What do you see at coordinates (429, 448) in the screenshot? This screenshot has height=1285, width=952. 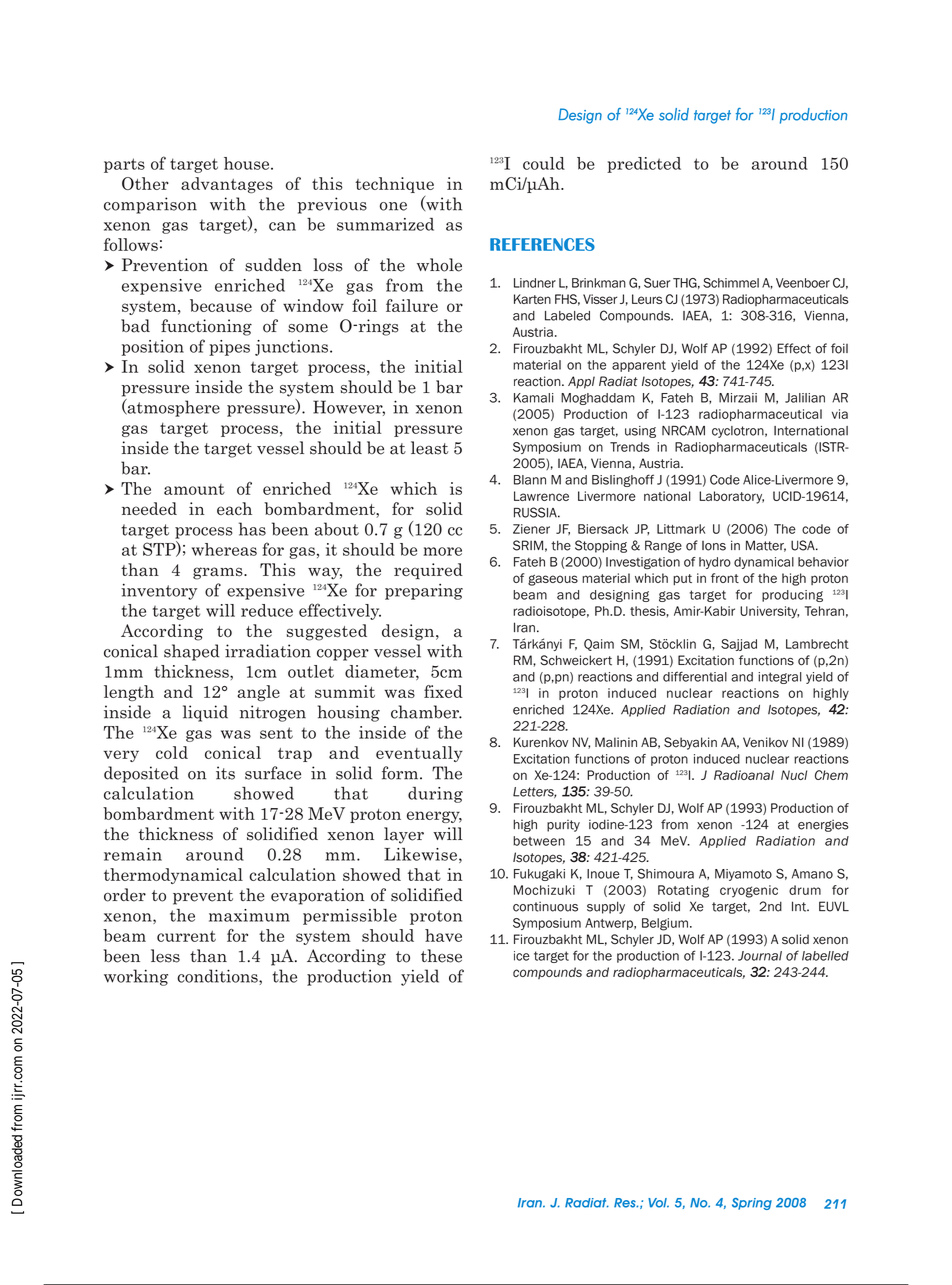 I see `least` at bounding box center [429, 448].
